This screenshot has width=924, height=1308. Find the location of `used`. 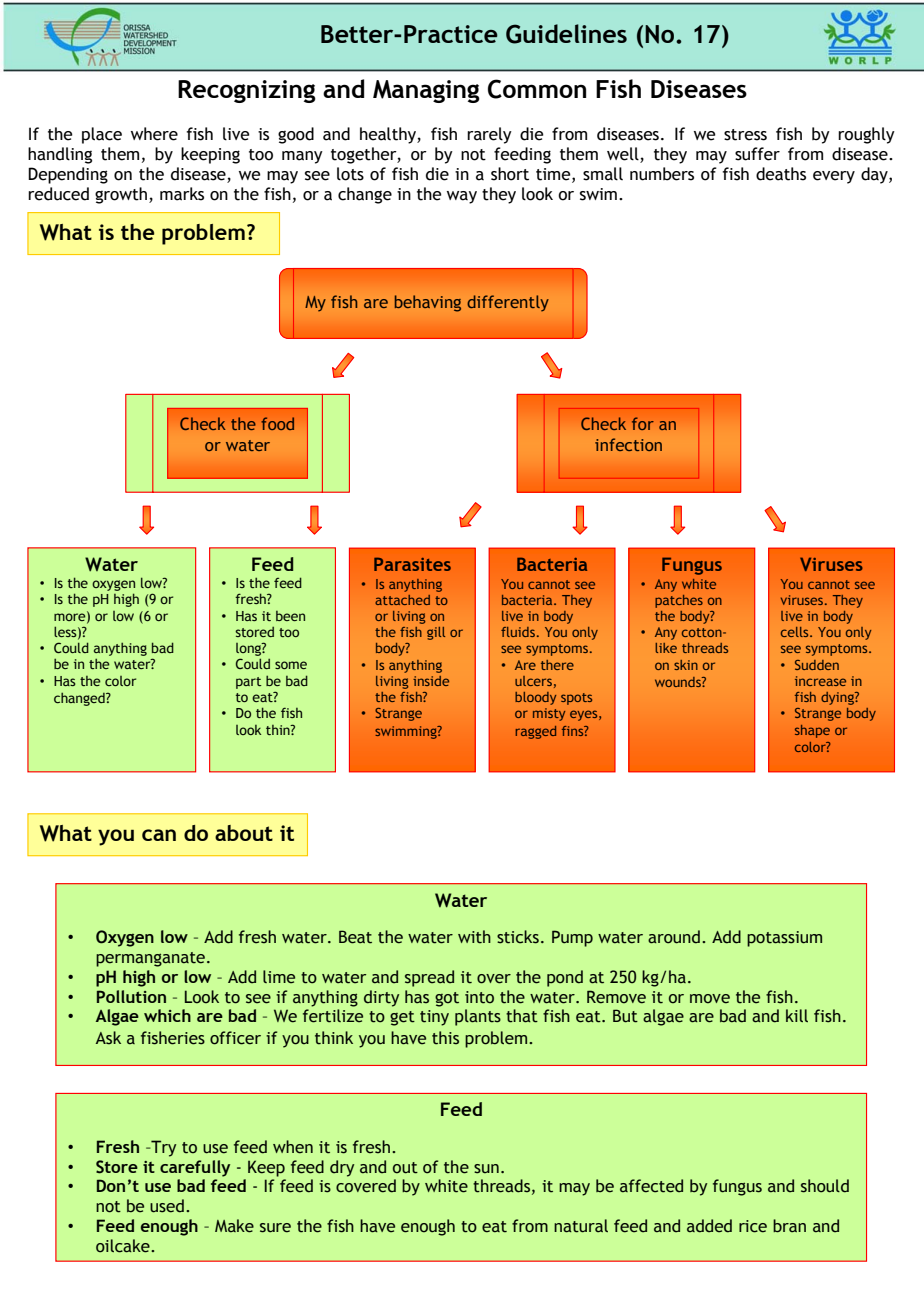

used is located at coordinates (167, 1206).
